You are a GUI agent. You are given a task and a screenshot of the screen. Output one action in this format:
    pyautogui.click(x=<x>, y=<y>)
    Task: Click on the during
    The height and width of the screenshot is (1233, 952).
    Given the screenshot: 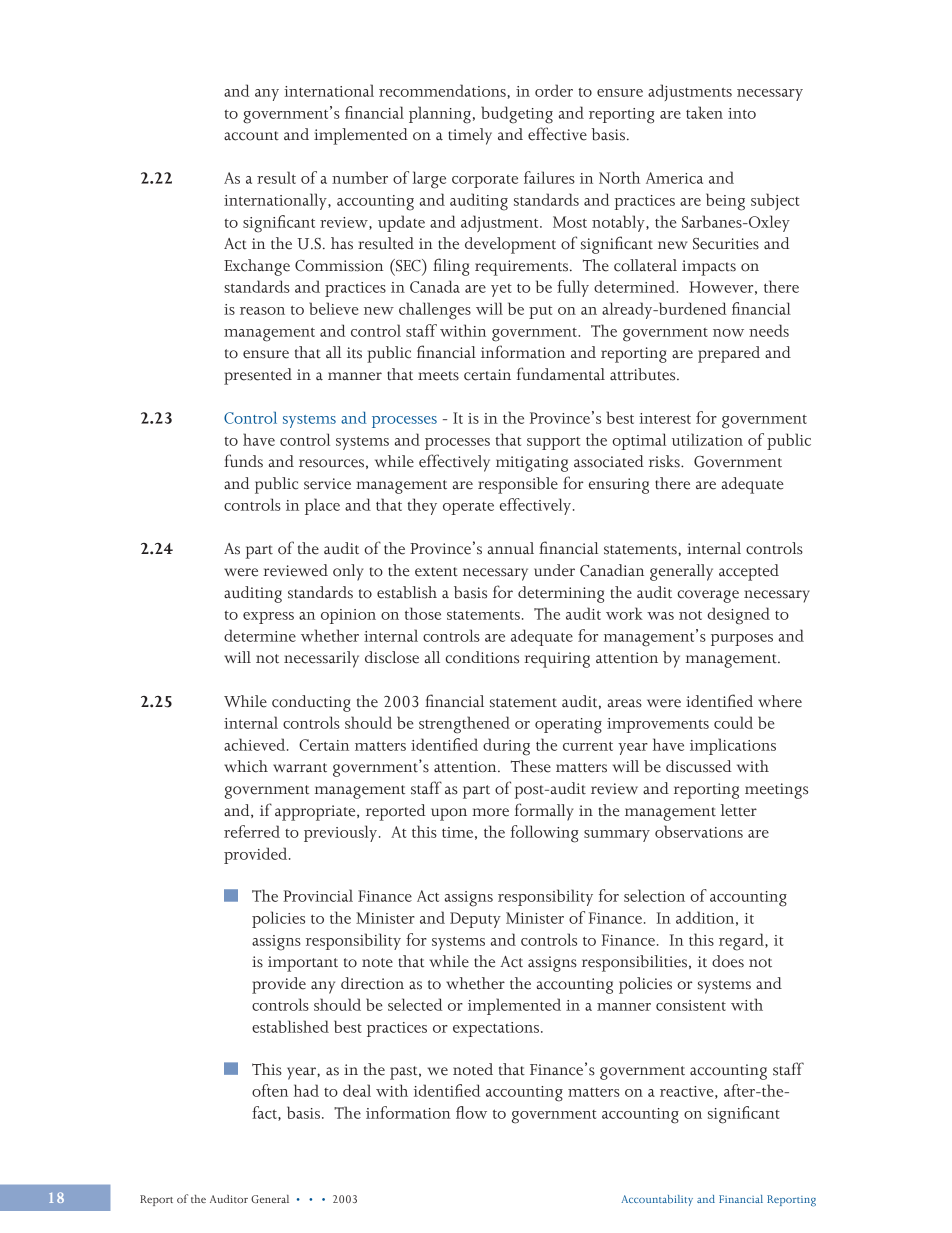 What is the action you would take?
    pyautogui.click(x=506, y=747)
